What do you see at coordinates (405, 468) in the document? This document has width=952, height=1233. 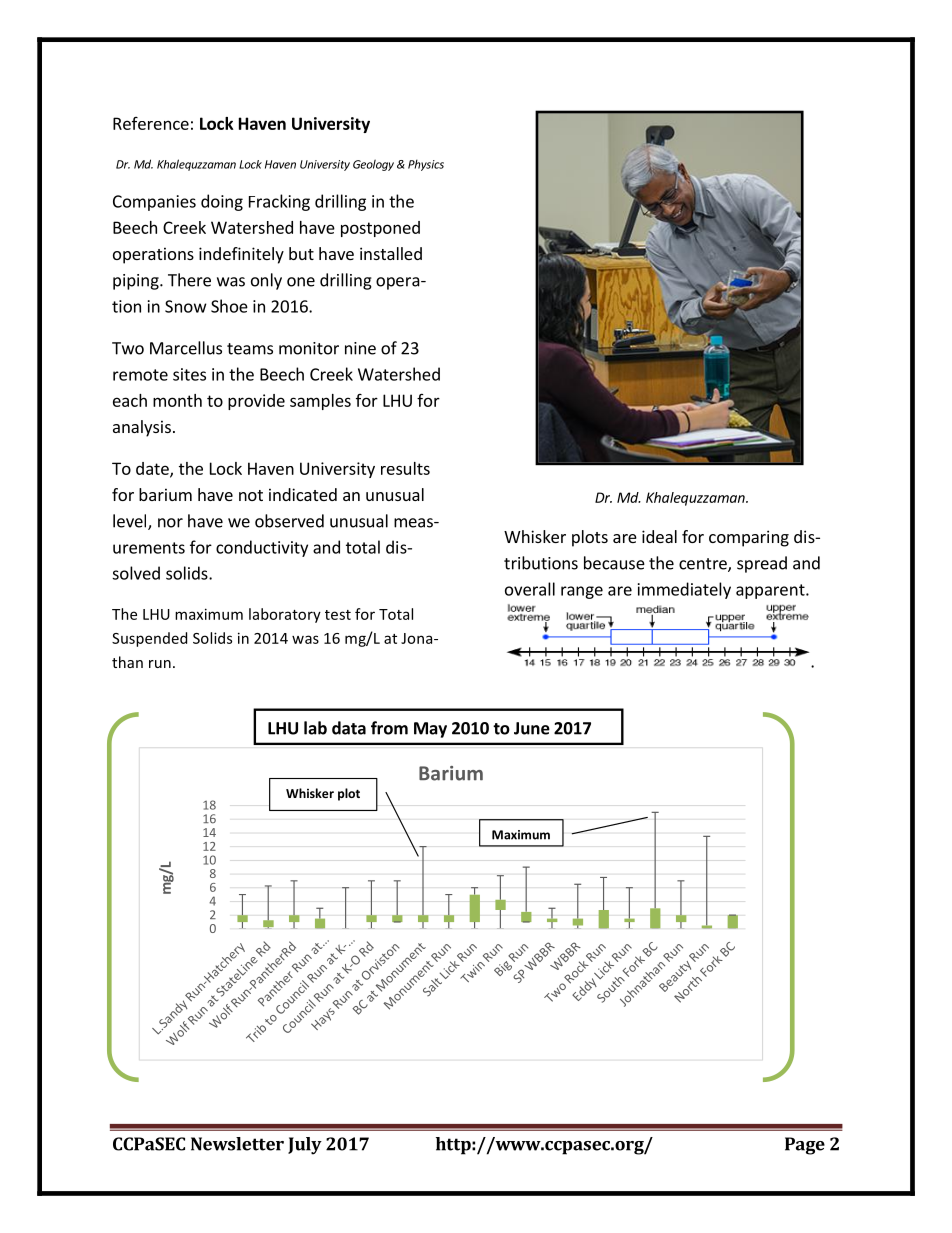 I see `results` at bounding box center [405, 468].
